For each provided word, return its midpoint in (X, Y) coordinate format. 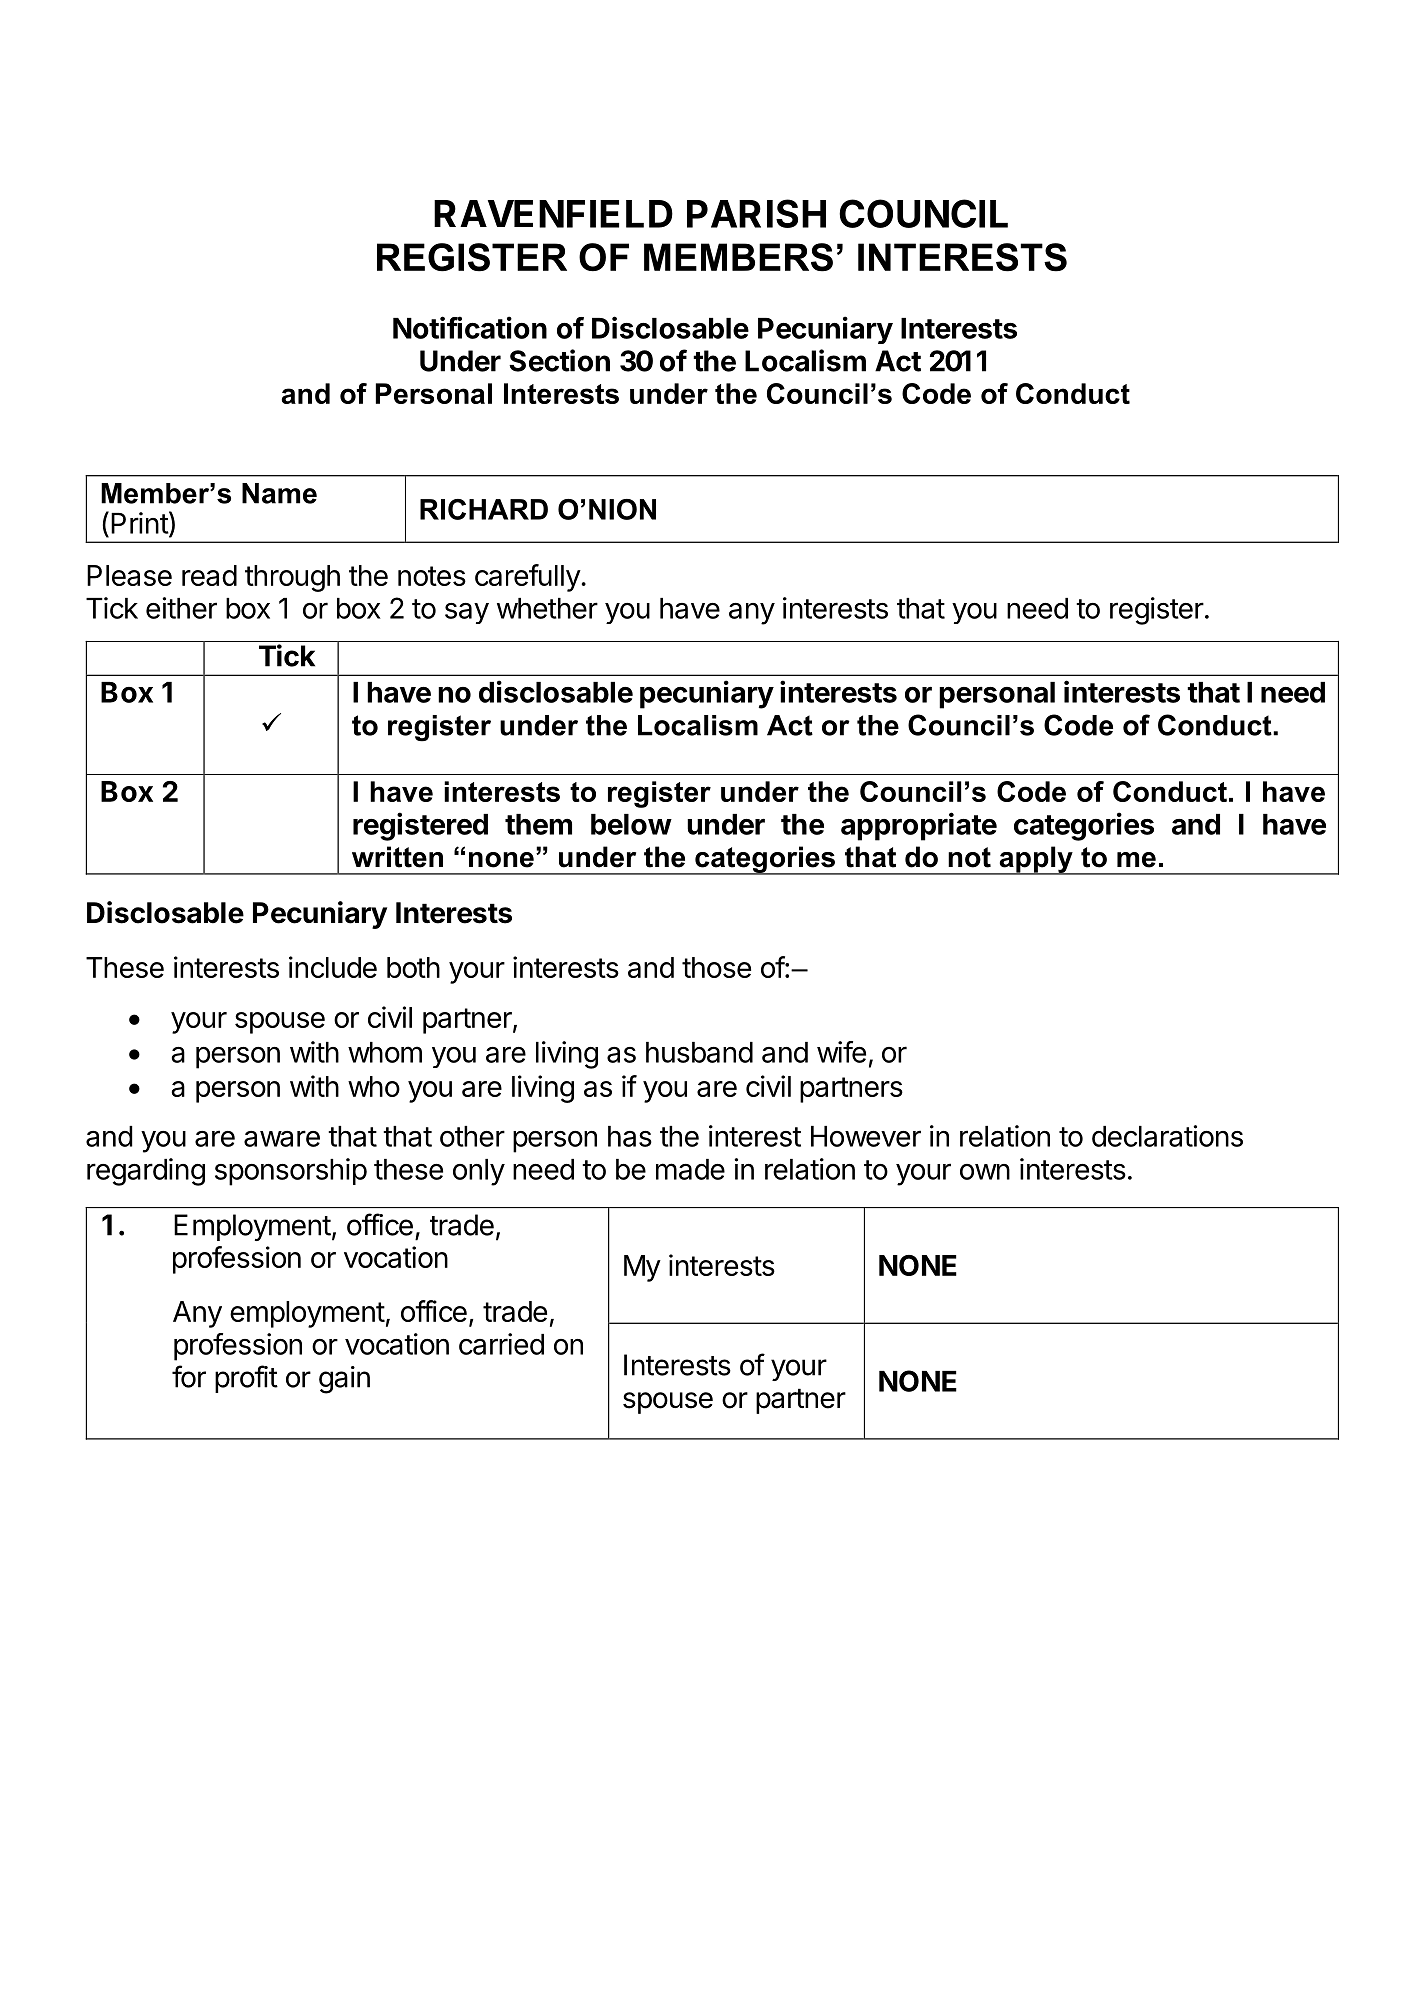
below (631, 824)
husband (699, 1052)
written (397, 857)
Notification (470, 327)
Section (559, 360)
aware (282, 1138)
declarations (1167, 1136)
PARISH (756, 213)
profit (246, 1379)
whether (547, 608)
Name (279, 493)
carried (501, 1344)
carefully (528, 578)
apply (1036, 860)
